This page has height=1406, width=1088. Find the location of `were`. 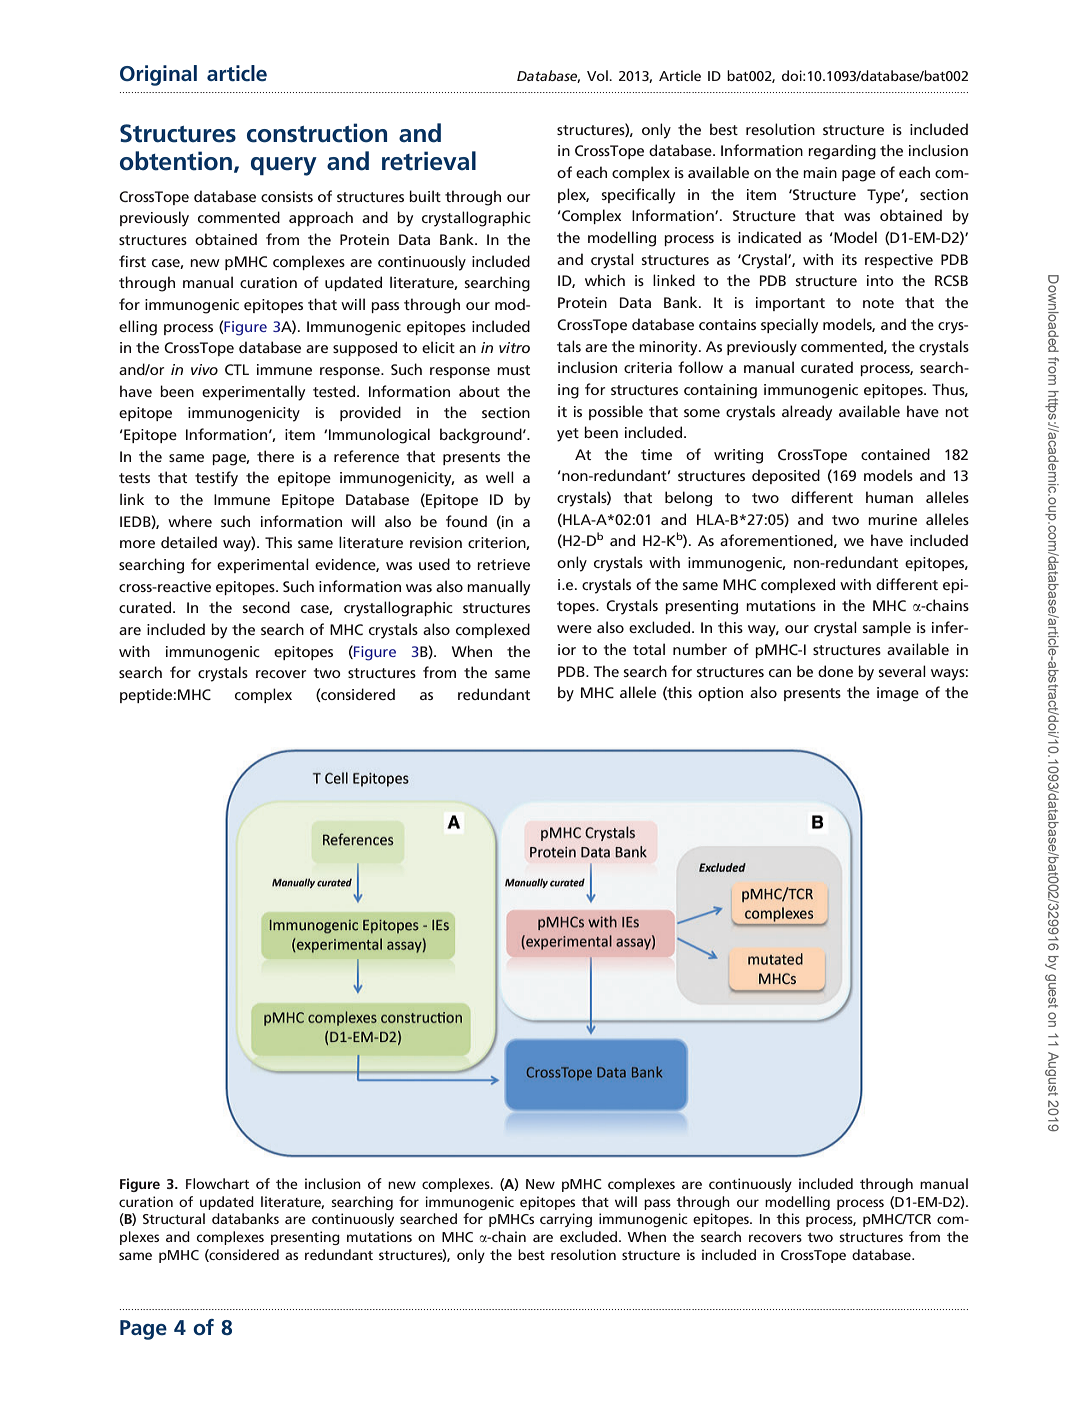

were is located at coordinates (574, 629).
